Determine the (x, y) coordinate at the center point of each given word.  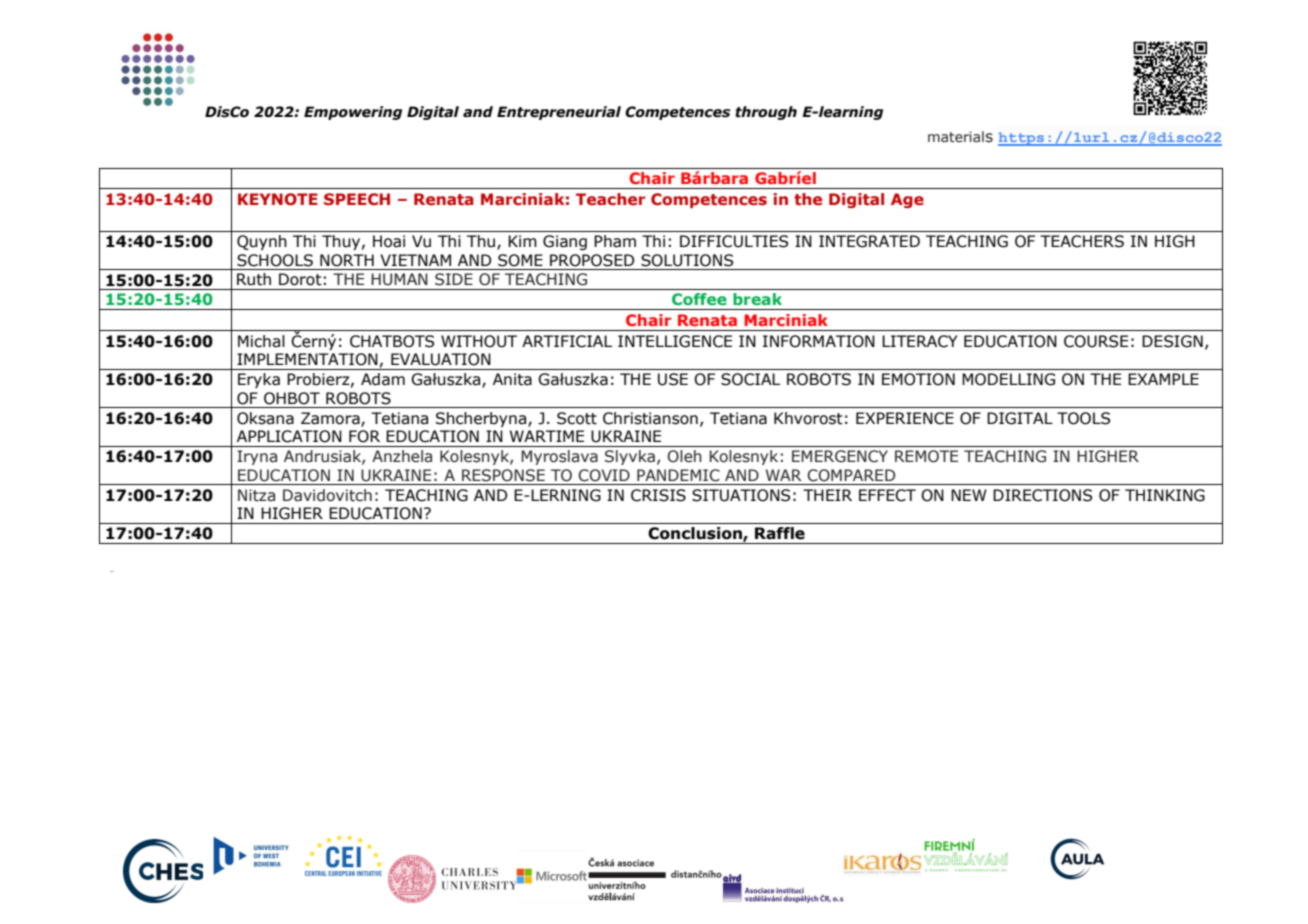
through (766, 113)
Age (907, 200)
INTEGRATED (869, 241)
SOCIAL (750, 379)
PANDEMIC (678, 475)
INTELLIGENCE (675, 341)
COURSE (1096, 341)
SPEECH (357, 199)
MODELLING (1008, 379)
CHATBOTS (392, 341)
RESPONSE (503, 475)
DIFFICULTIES (734, 241)
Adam (383, 379)
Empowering (353, 113)
